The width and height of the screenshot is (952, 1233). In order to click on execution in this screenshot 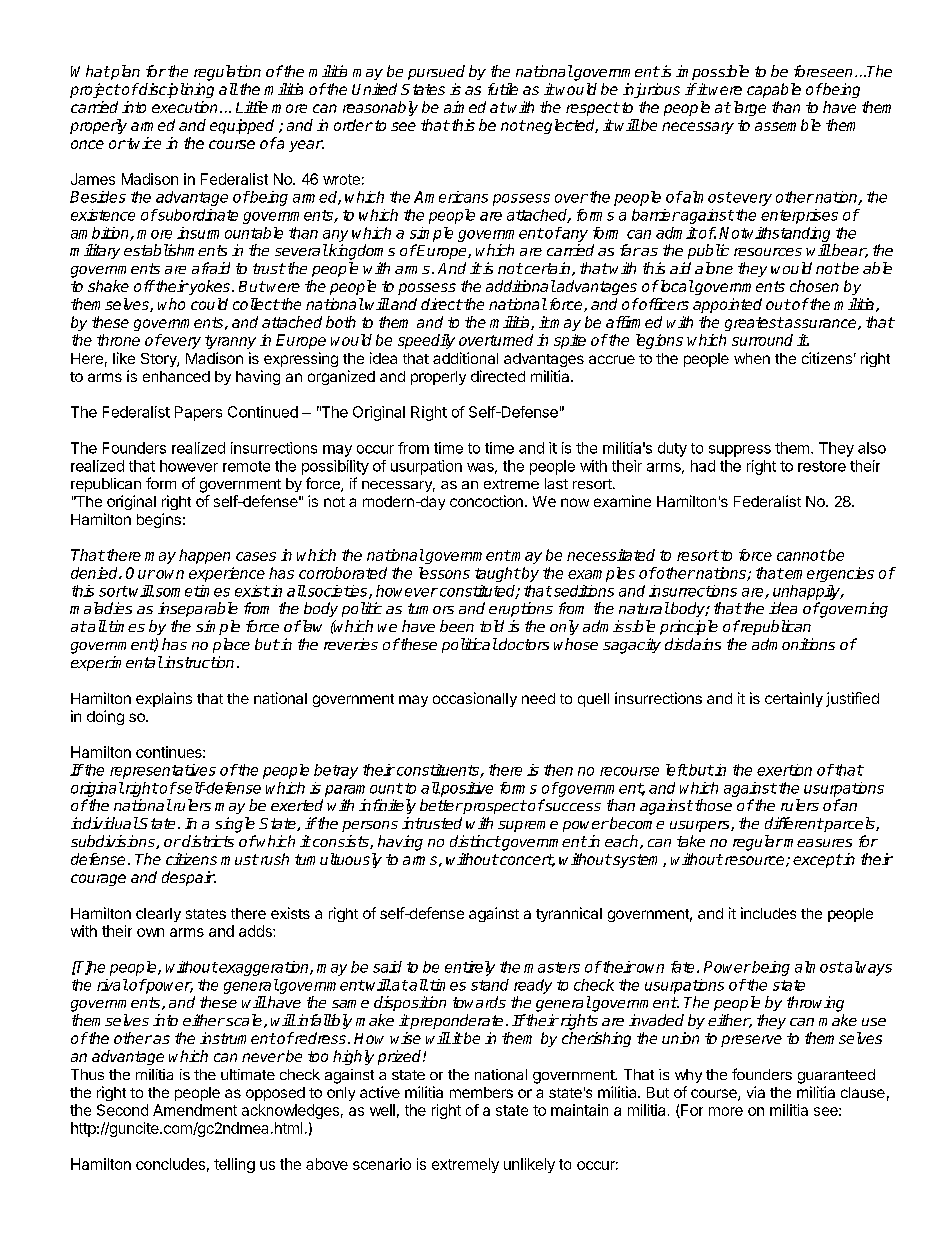, I will do `click(184, 107)`.
